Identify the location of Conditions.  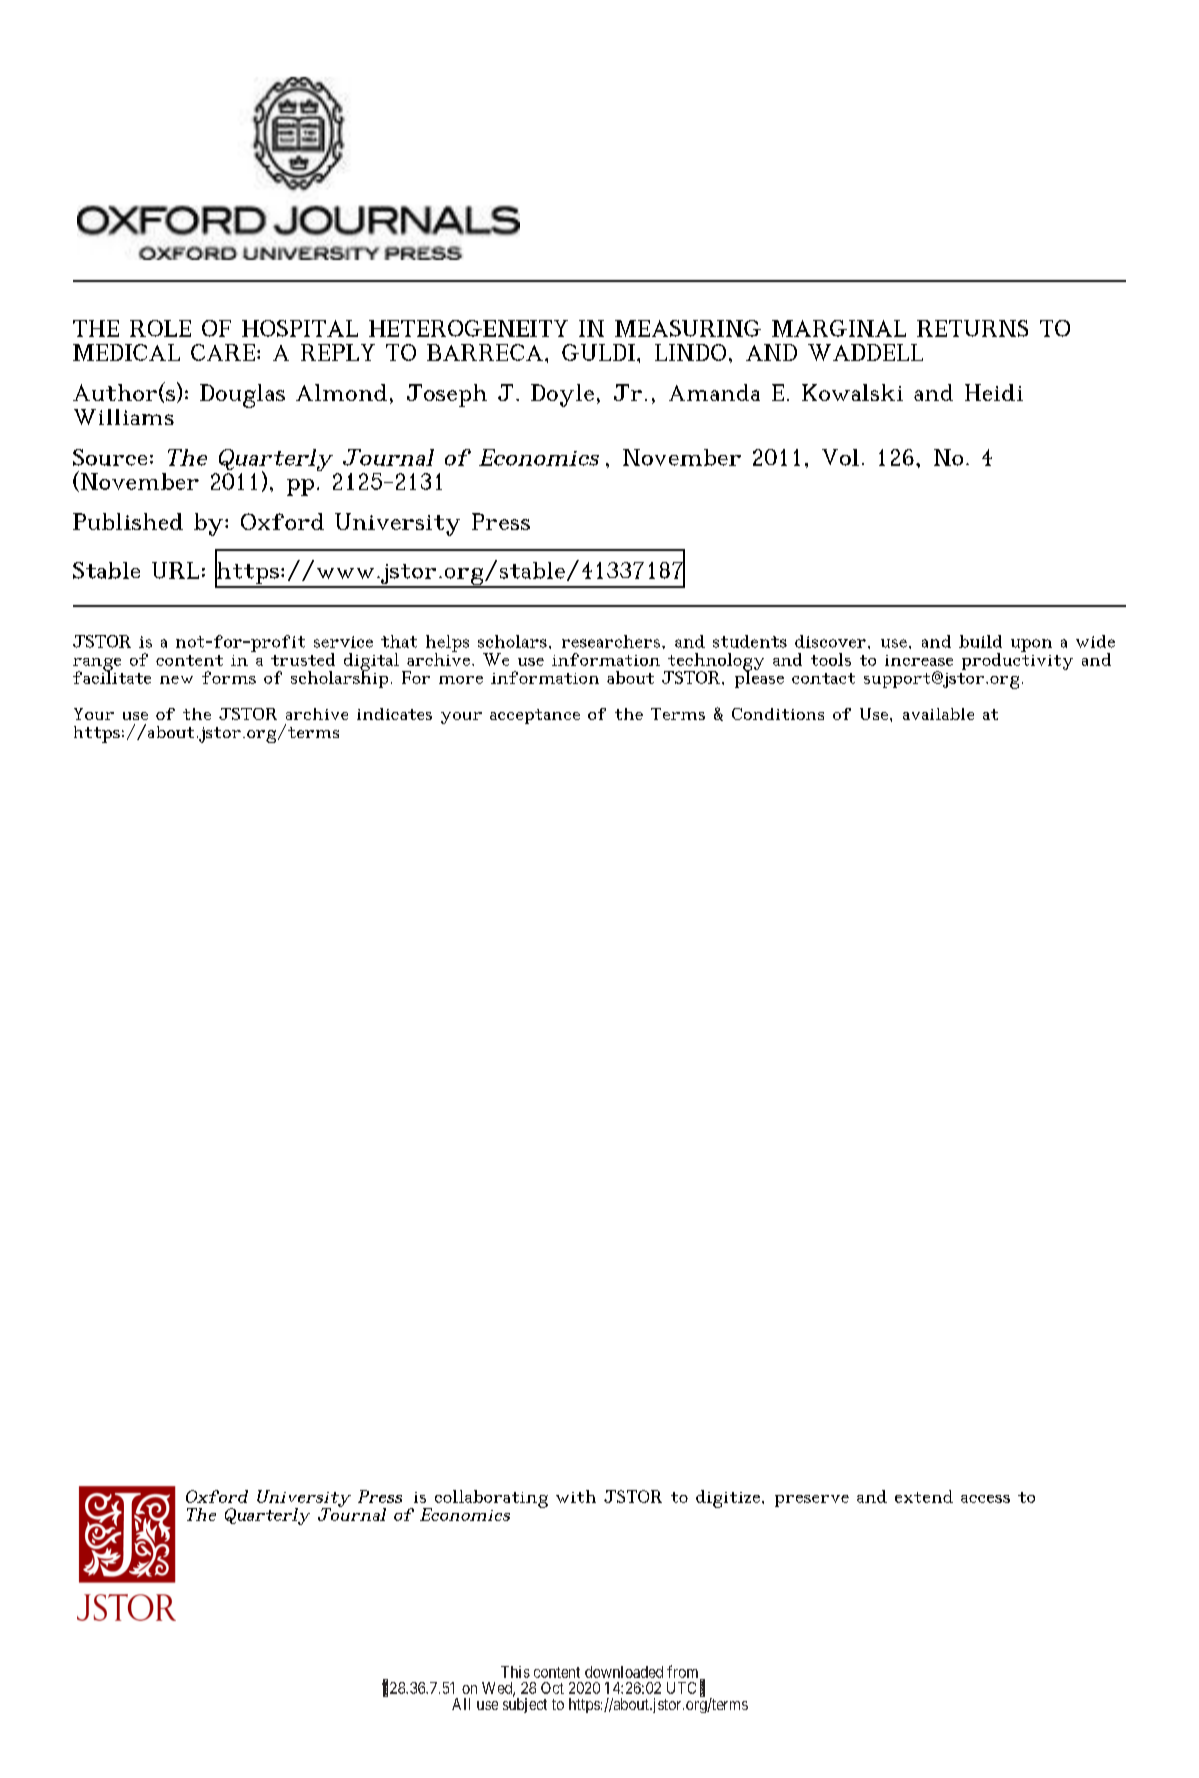
(778, 714).
